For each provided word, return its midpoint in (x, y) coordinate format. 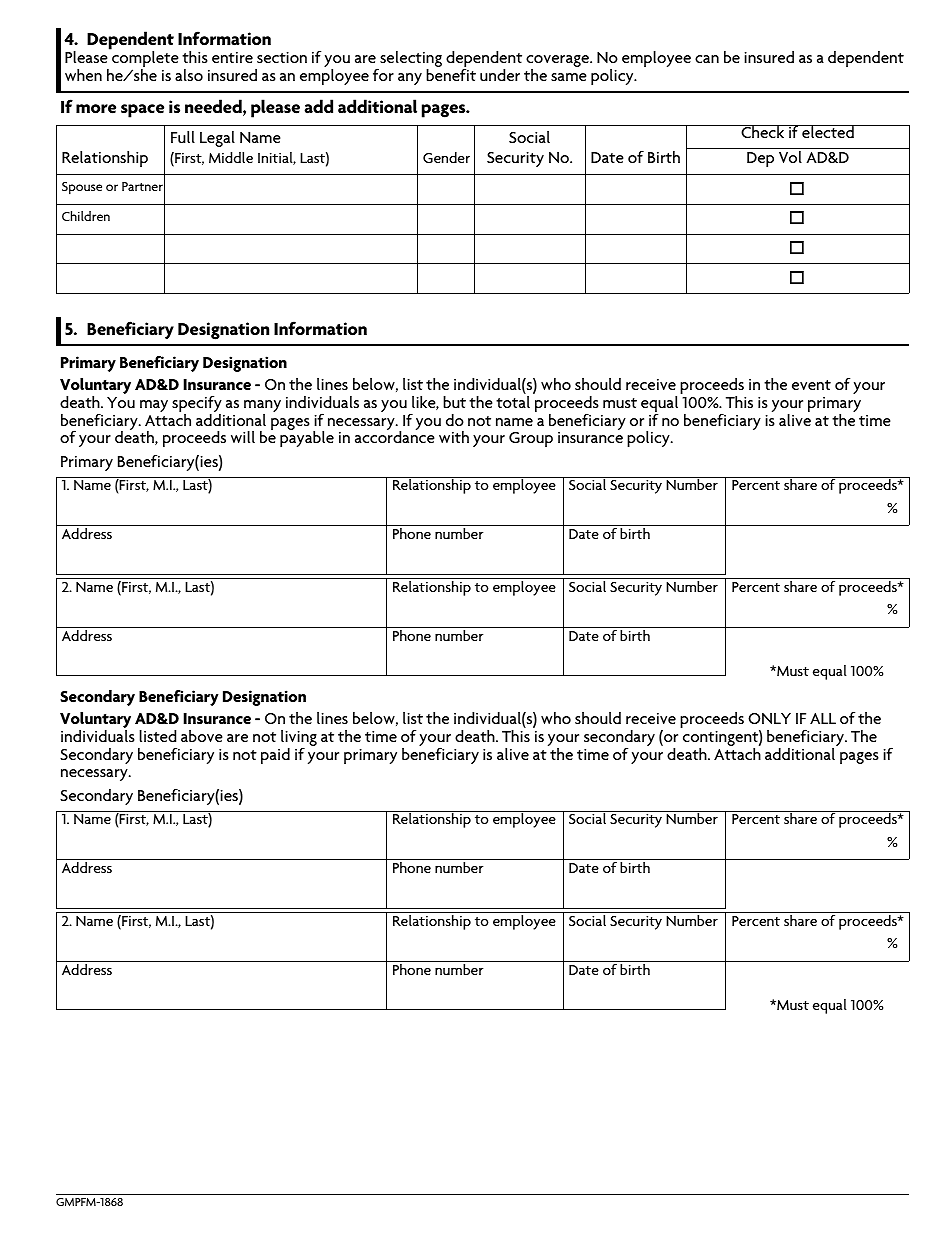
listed (157, 735)
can (707, 59)
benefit (451, 74)
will (243, 436)
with (454, 436)
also (189, 74)
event (811, 385)
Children (86, 216)
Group (531, 439)
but (454, 401)
